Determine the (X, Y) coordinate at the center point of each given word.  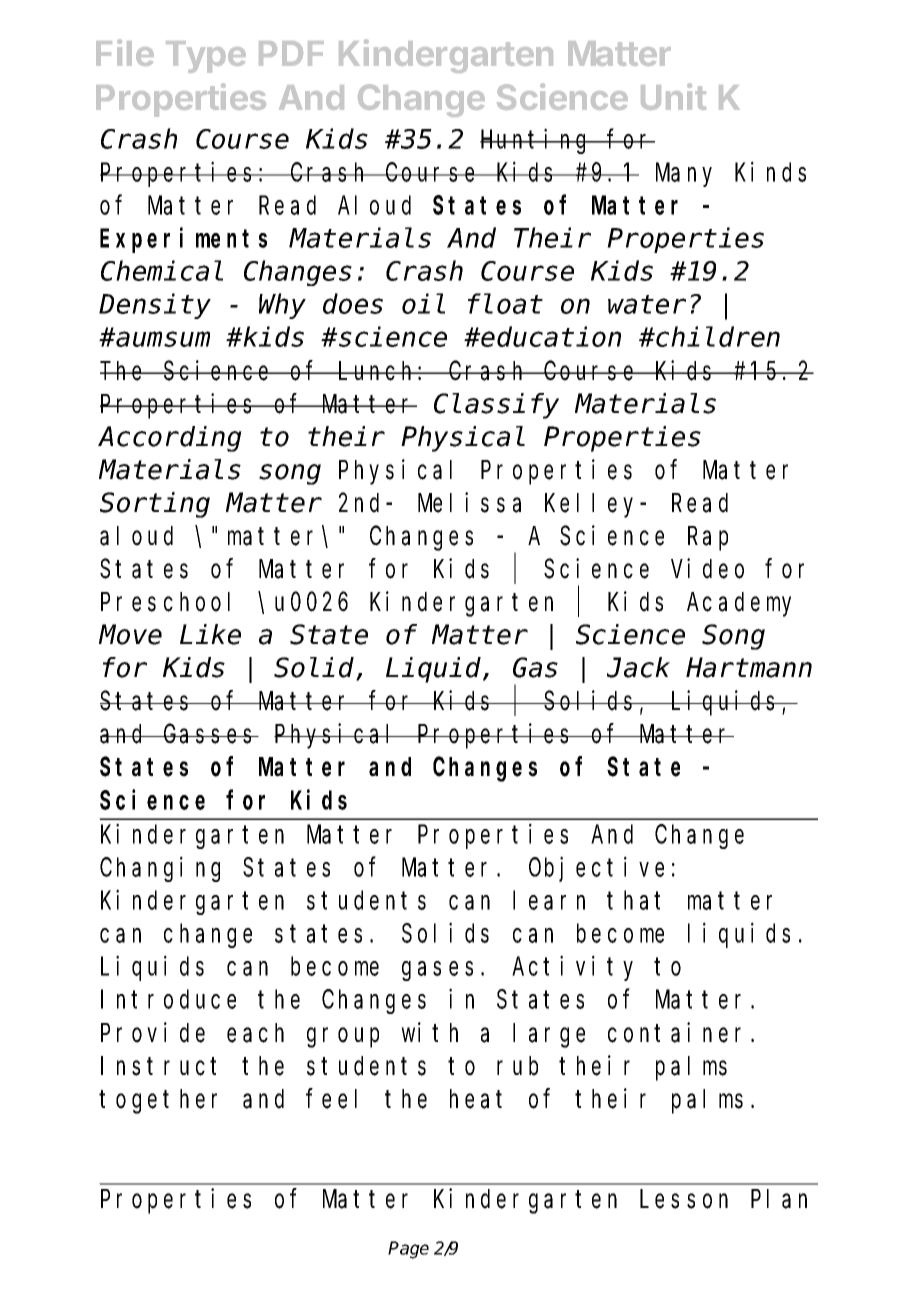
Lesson (684, 1200)
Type (206, 57)
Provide (153, 1032)
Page (408, 1250)
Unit (673, 96)
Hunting (536, 141)
